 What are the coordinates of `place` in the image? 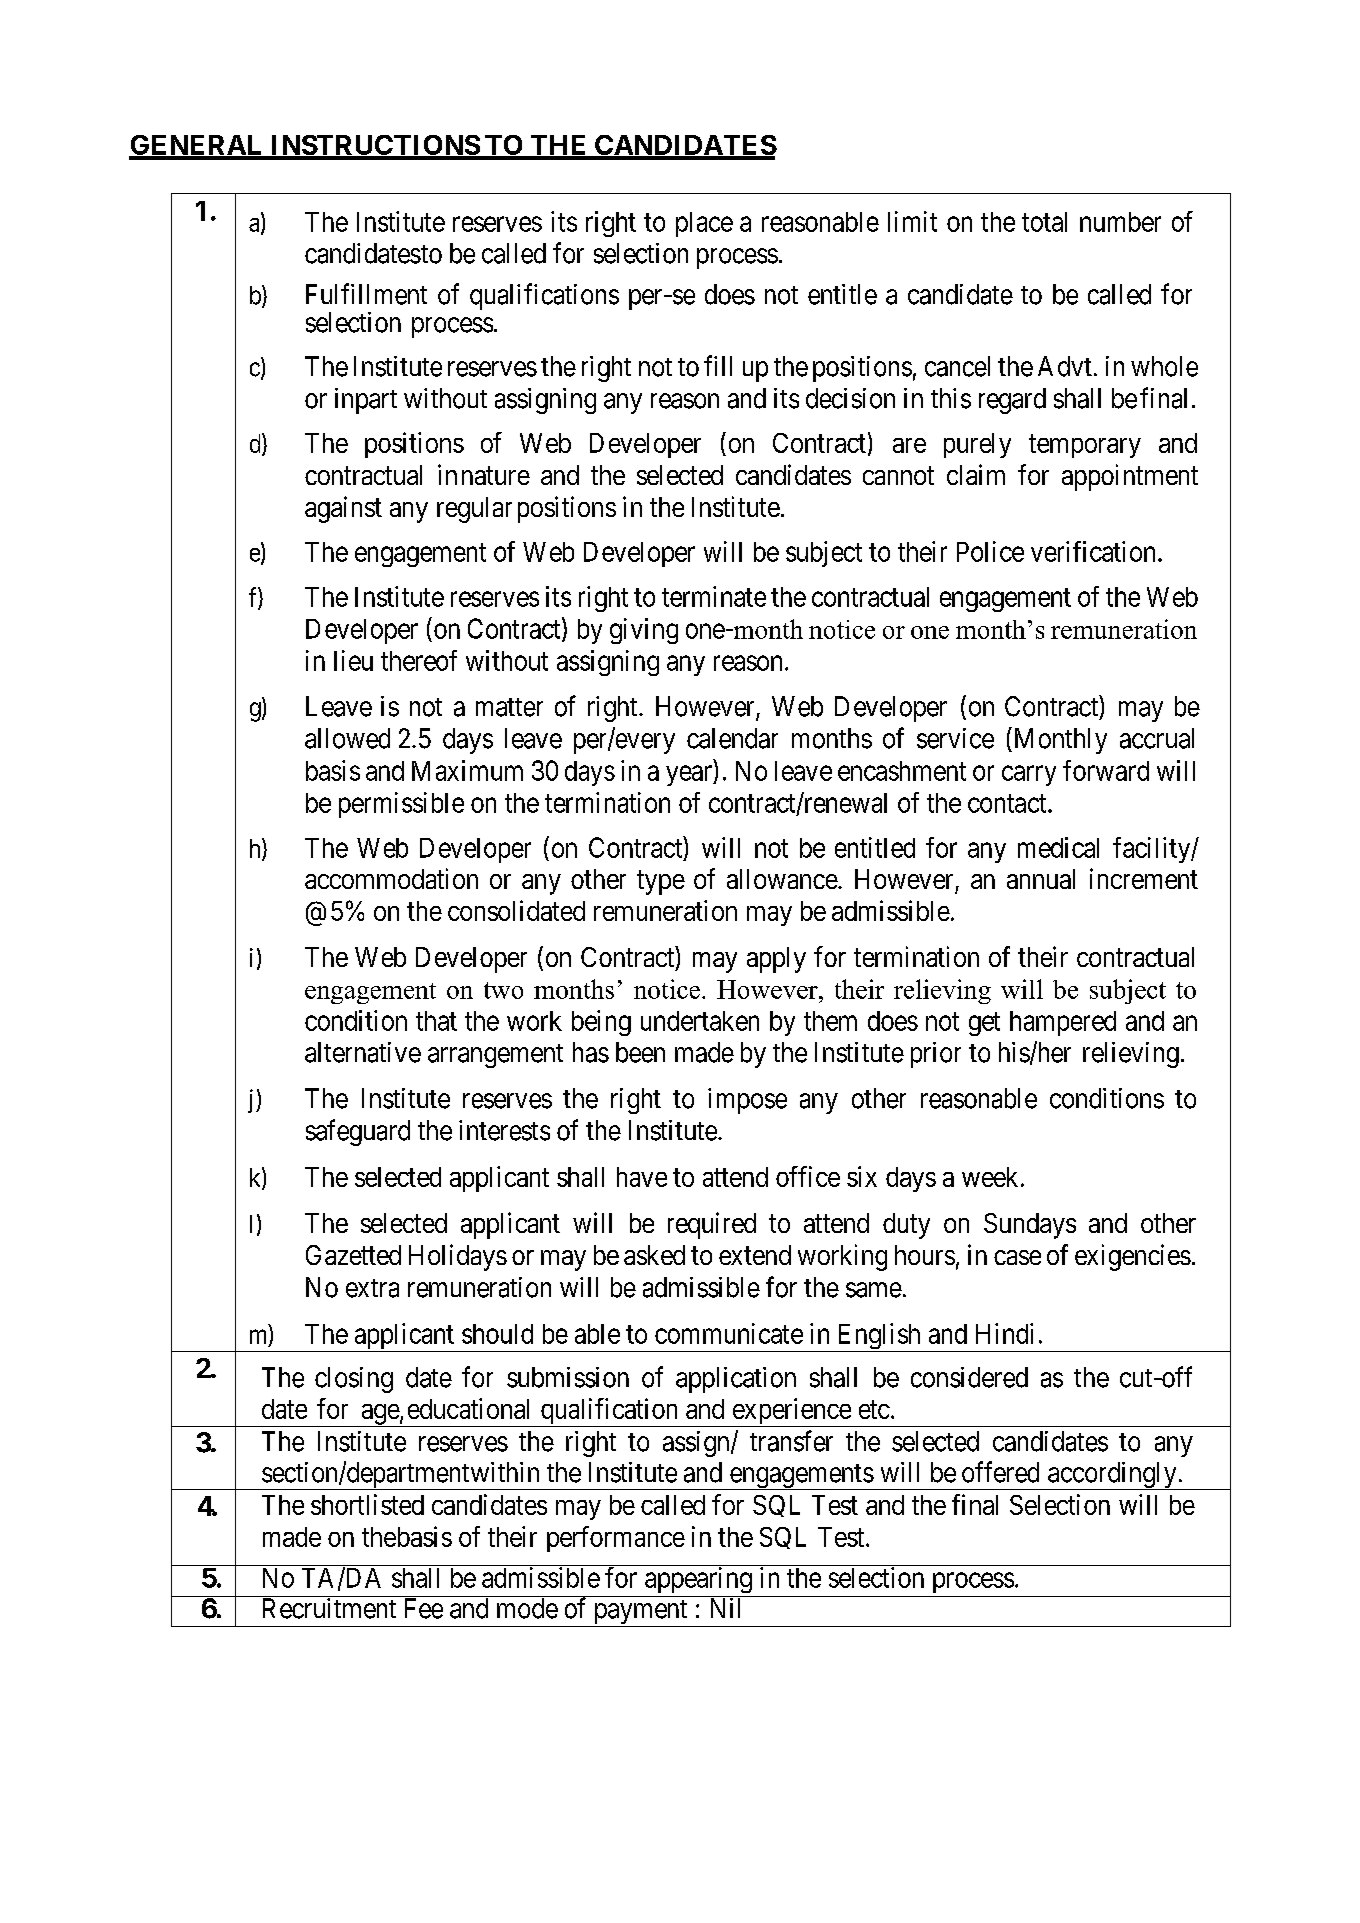 It's located at (704, 224).
